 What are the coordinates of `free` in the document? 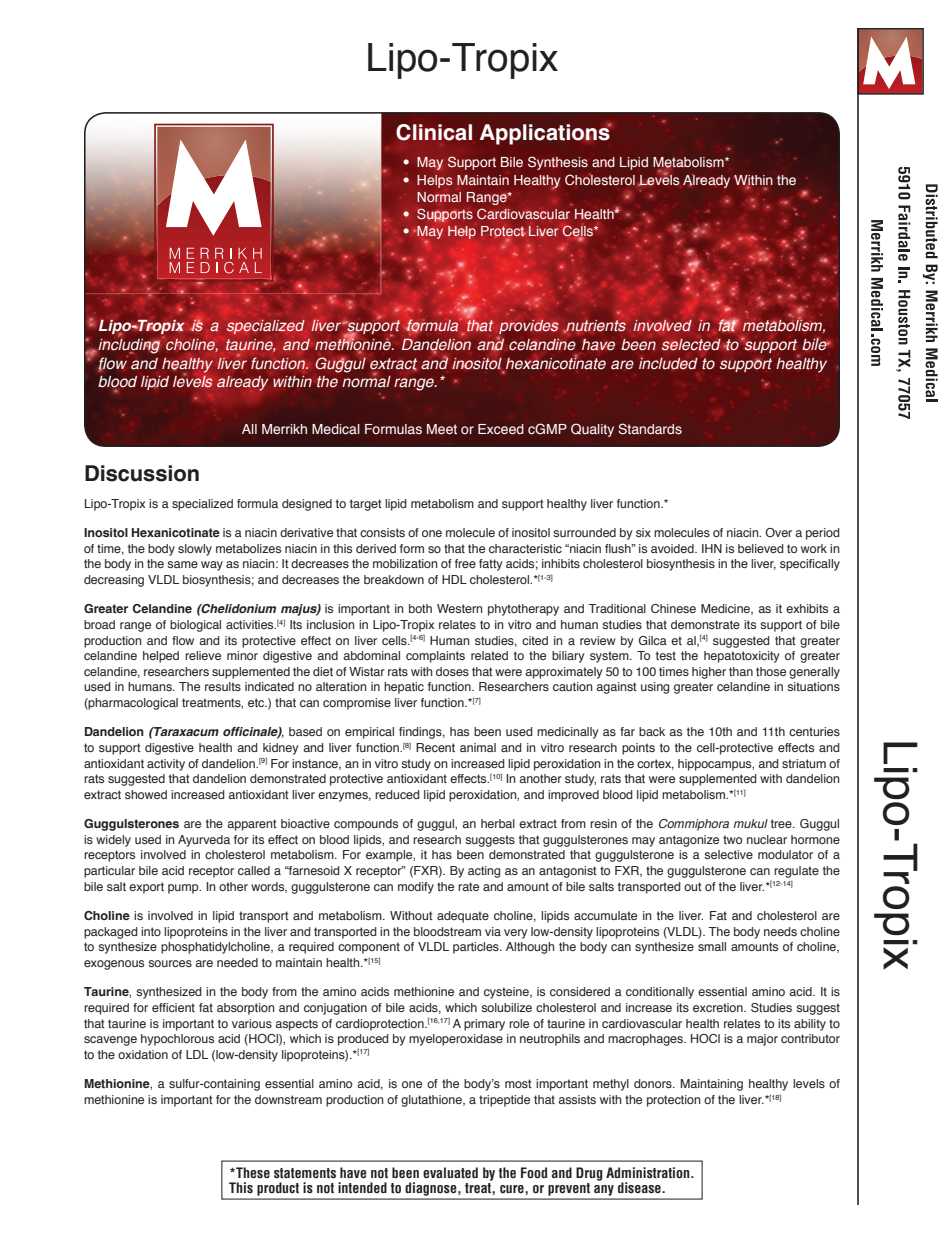 It's located at (465, 563).
